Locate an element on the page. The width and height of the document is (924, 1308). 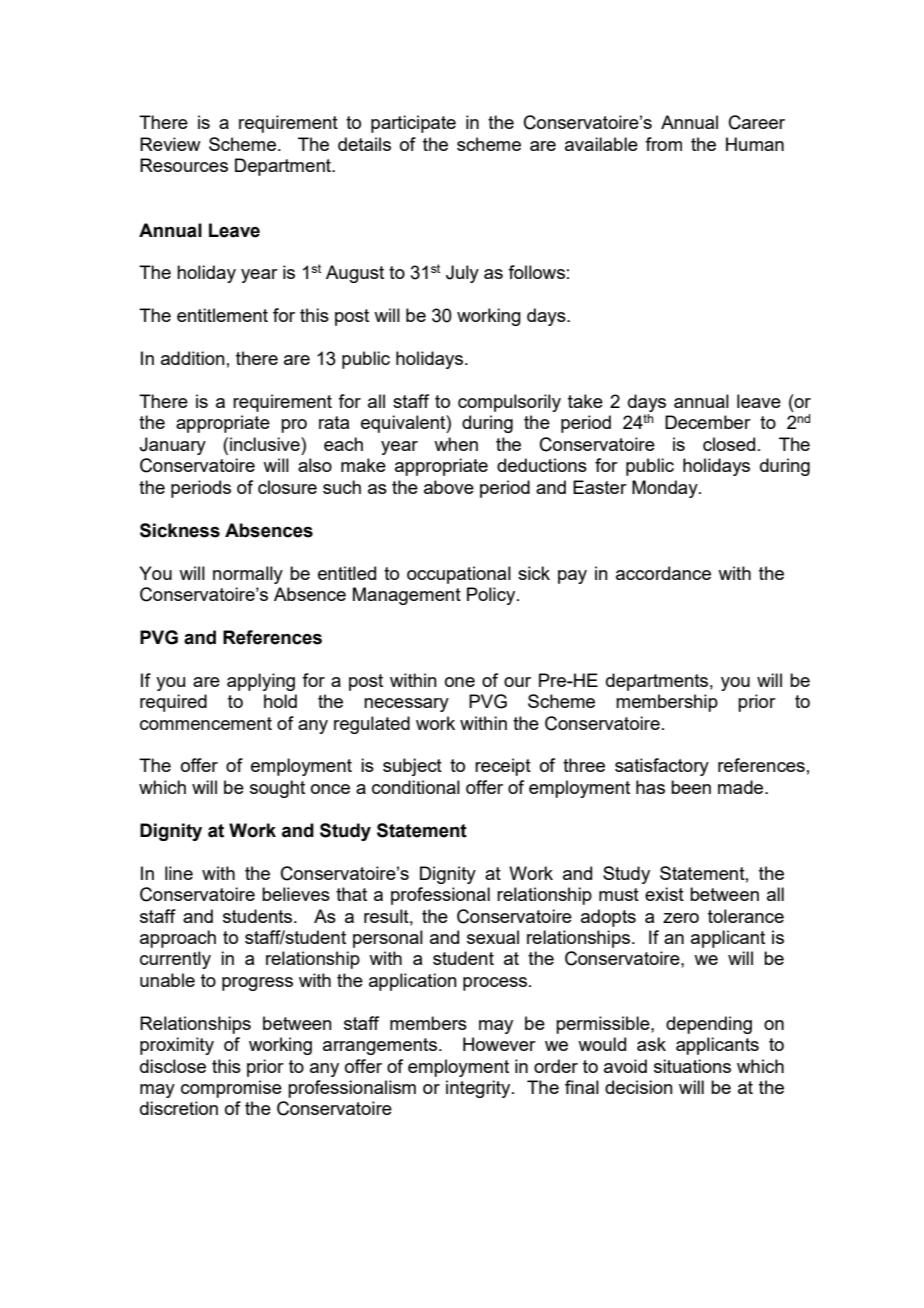
accordance is located at coordinates (663, 573).
